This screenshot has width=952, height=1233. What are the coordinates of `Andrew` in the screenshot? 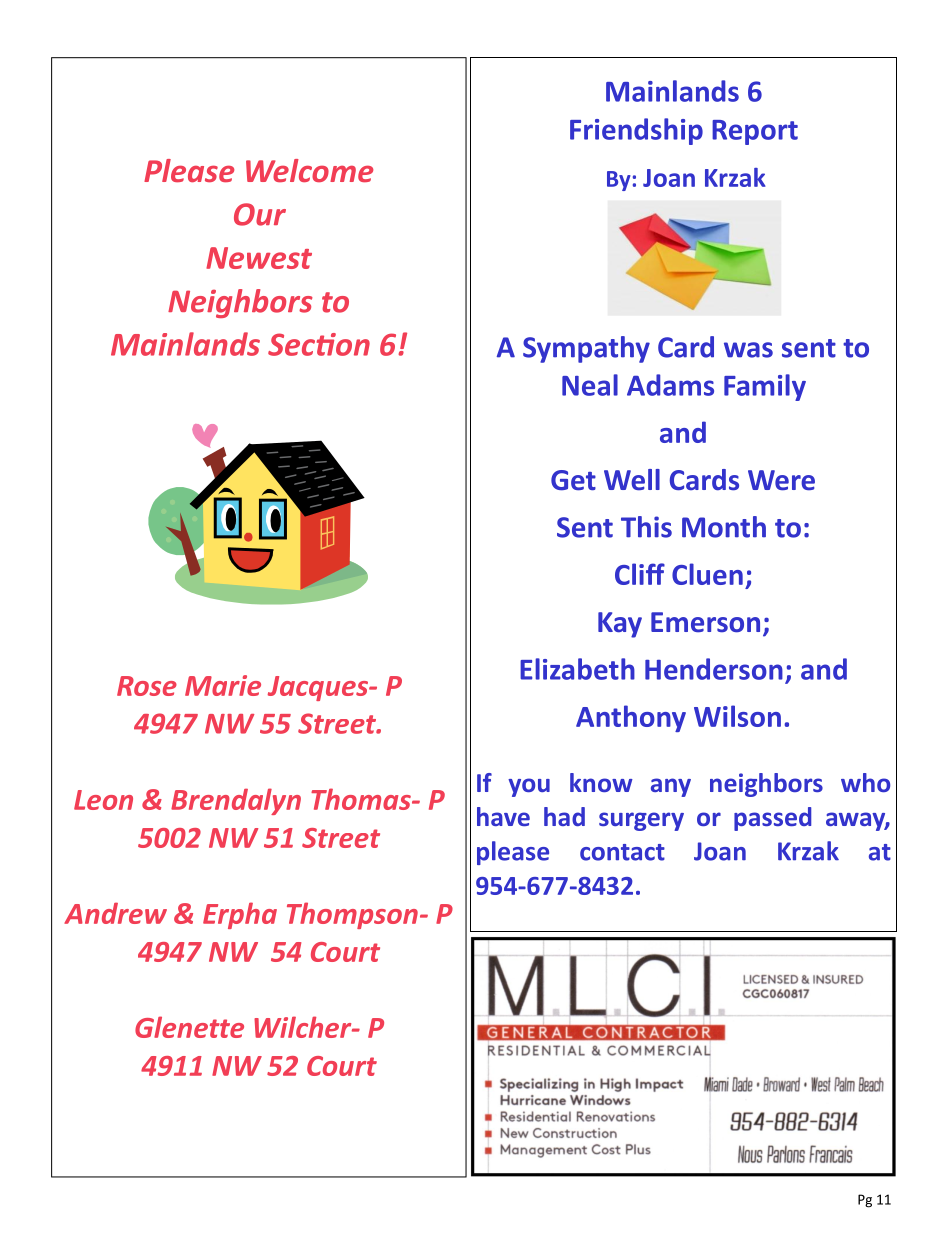 It's located at (115, 913).
